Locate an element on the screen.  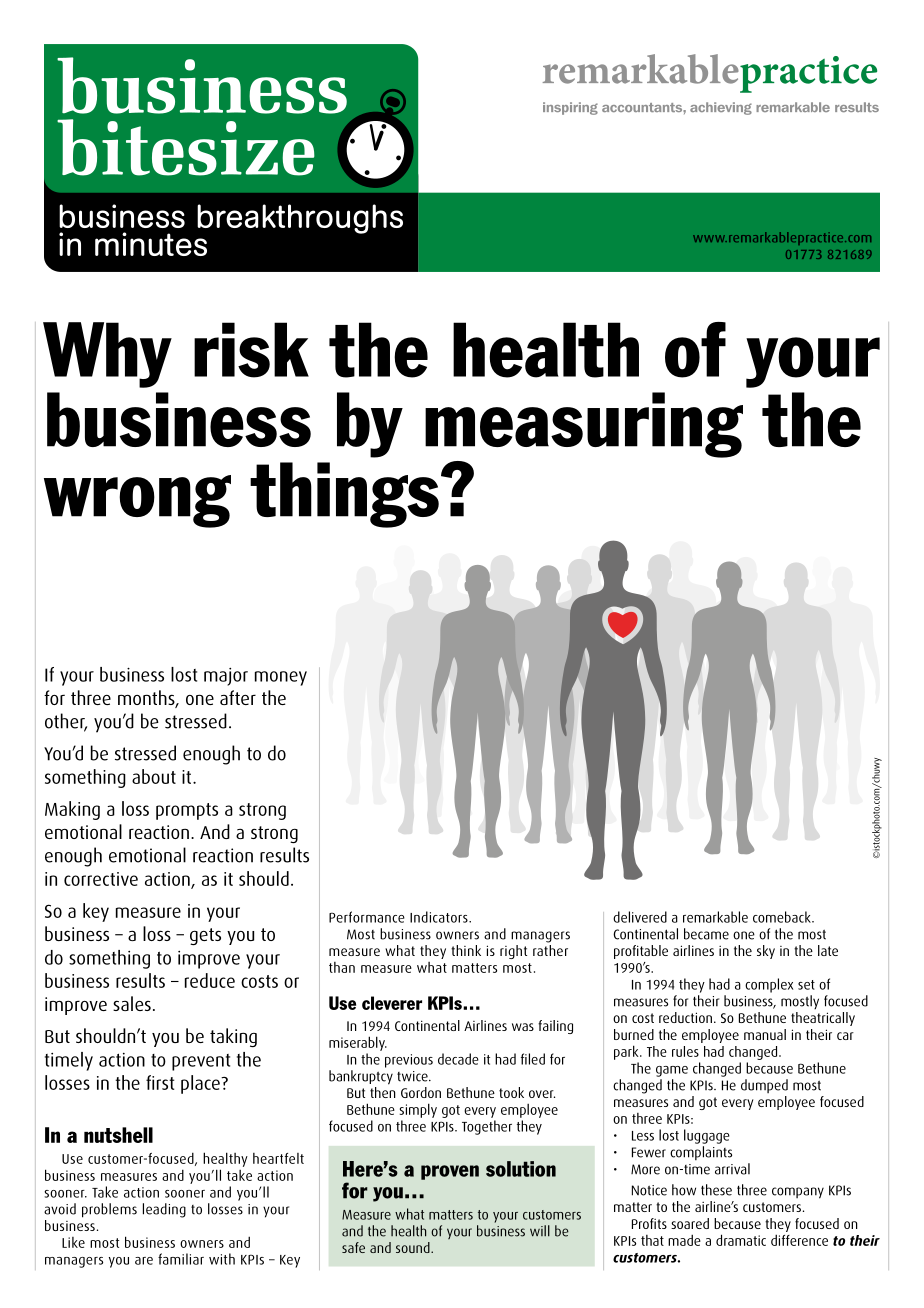
money is located at coordinates (281, 678).
